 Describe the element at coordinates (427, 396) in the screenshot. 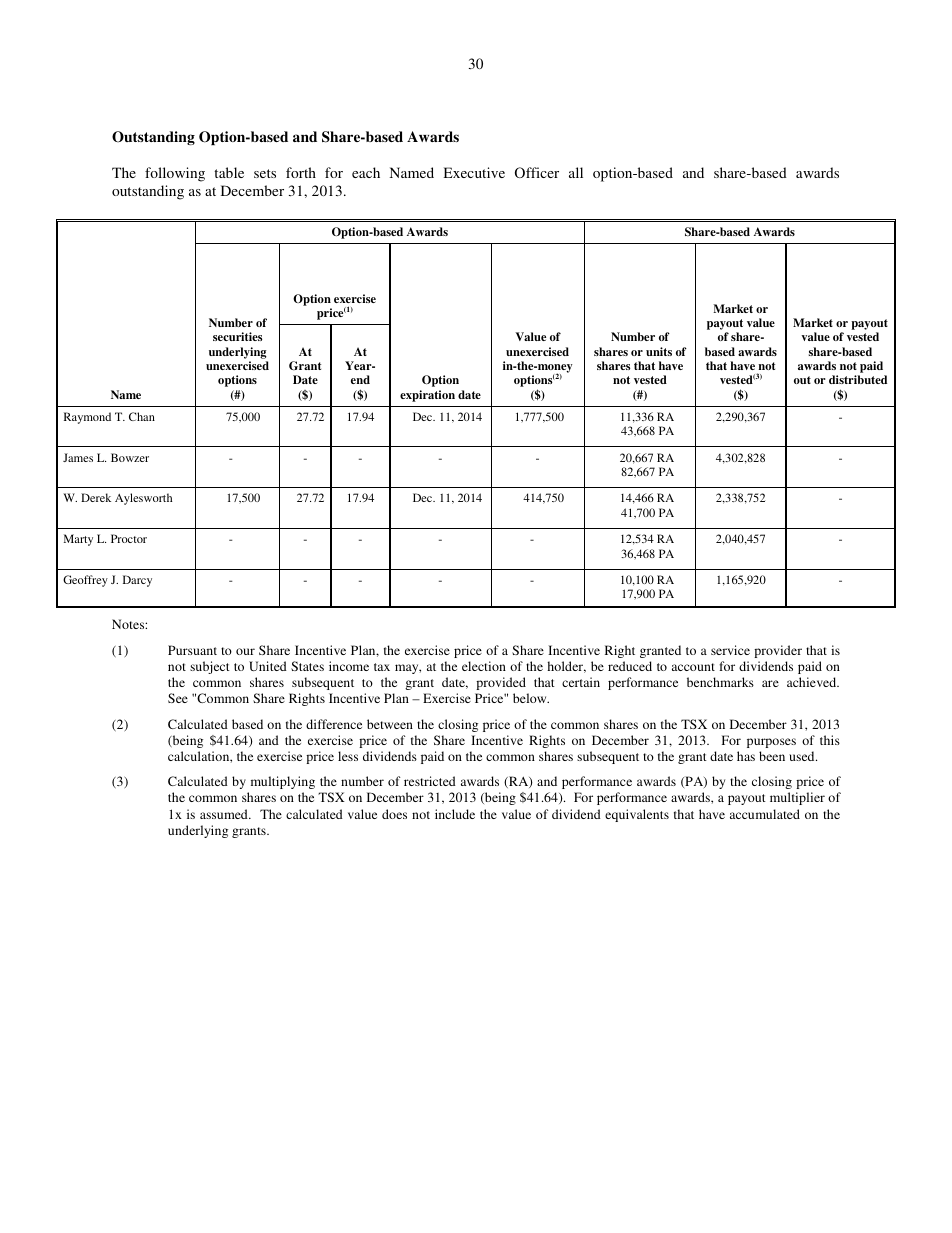

I see `expiration` at that location.
